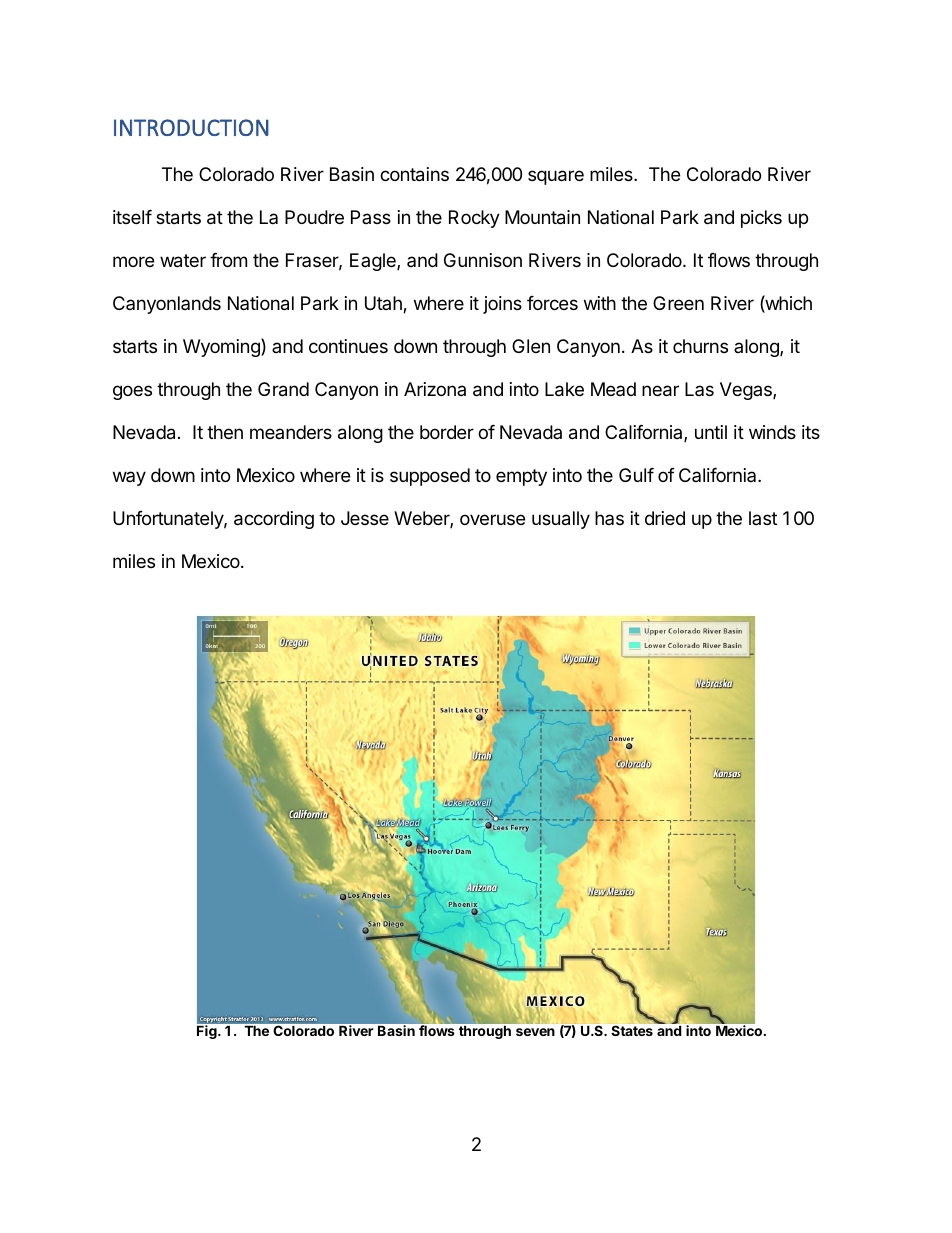  I want to click on Arizona, so click(435, 389).
